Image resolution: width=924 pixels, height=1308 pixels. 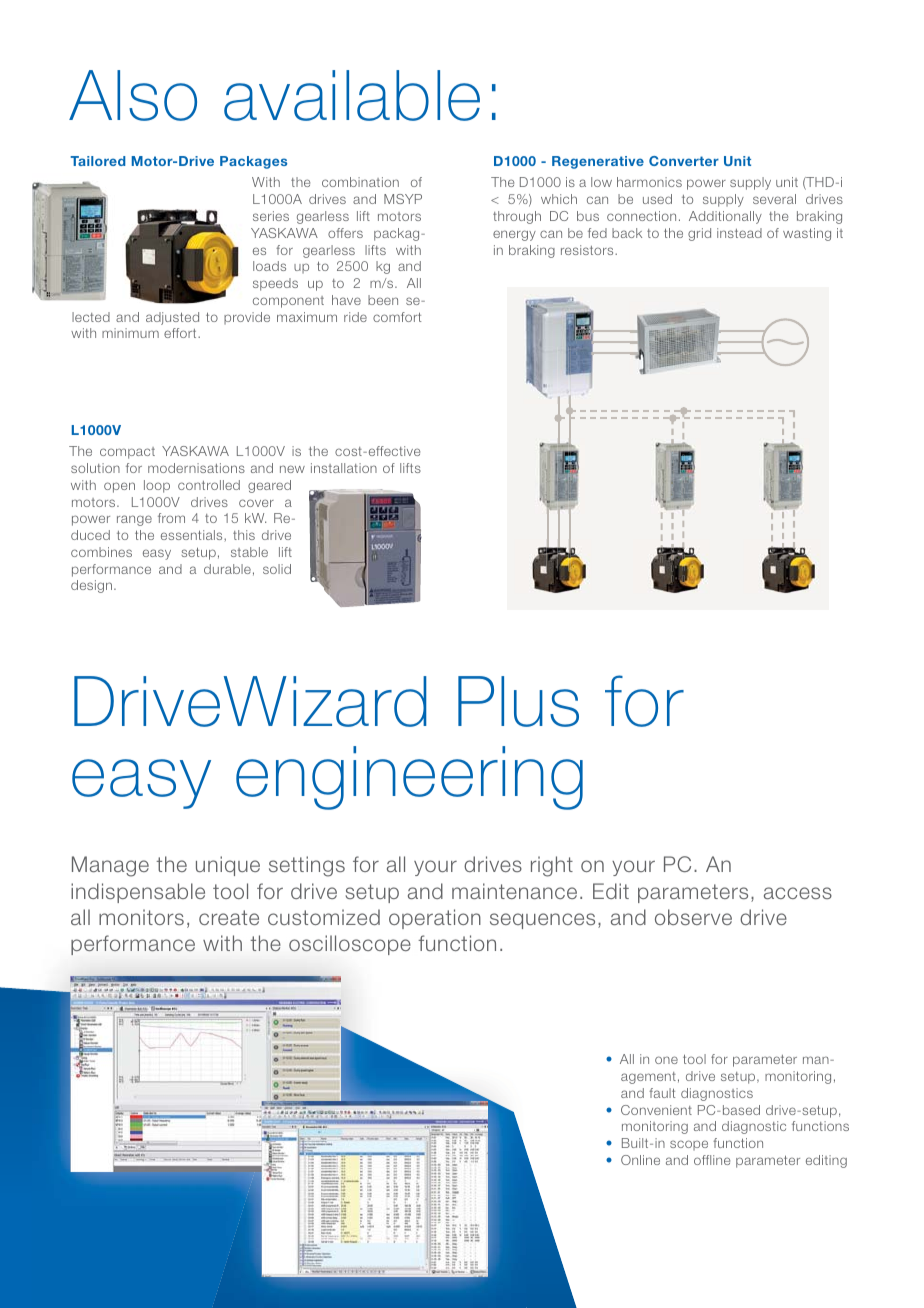 What do you see at coordinates (693, 917) in the document?
I see `observe` at bounding box center [693, 917].
